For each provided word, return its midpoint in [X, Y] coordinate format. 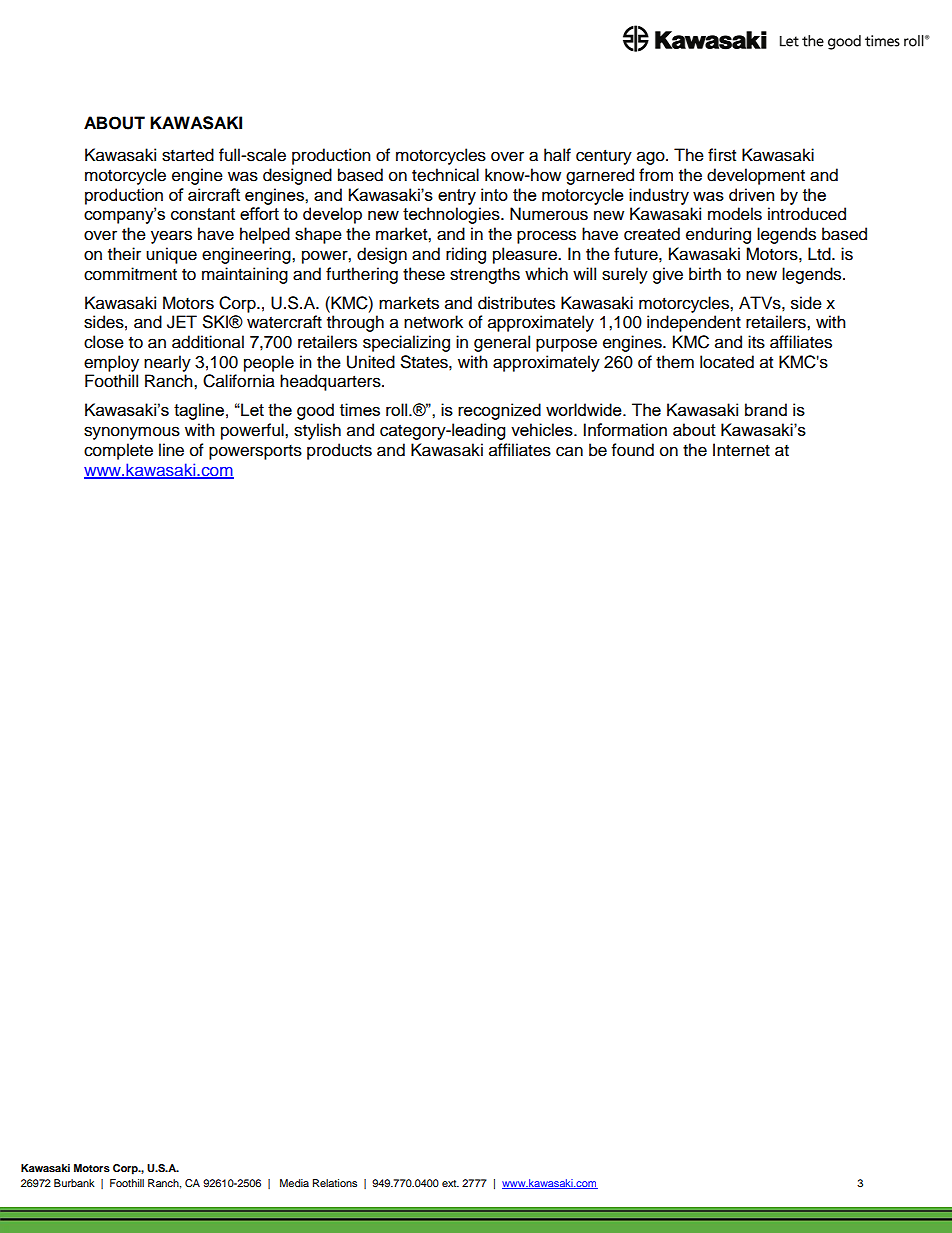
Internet [741, 450]
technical [445, 175]
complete [118, 451]
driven [751, 194]
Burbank [74, 1183]
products [339, 451]
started [188, 155]
